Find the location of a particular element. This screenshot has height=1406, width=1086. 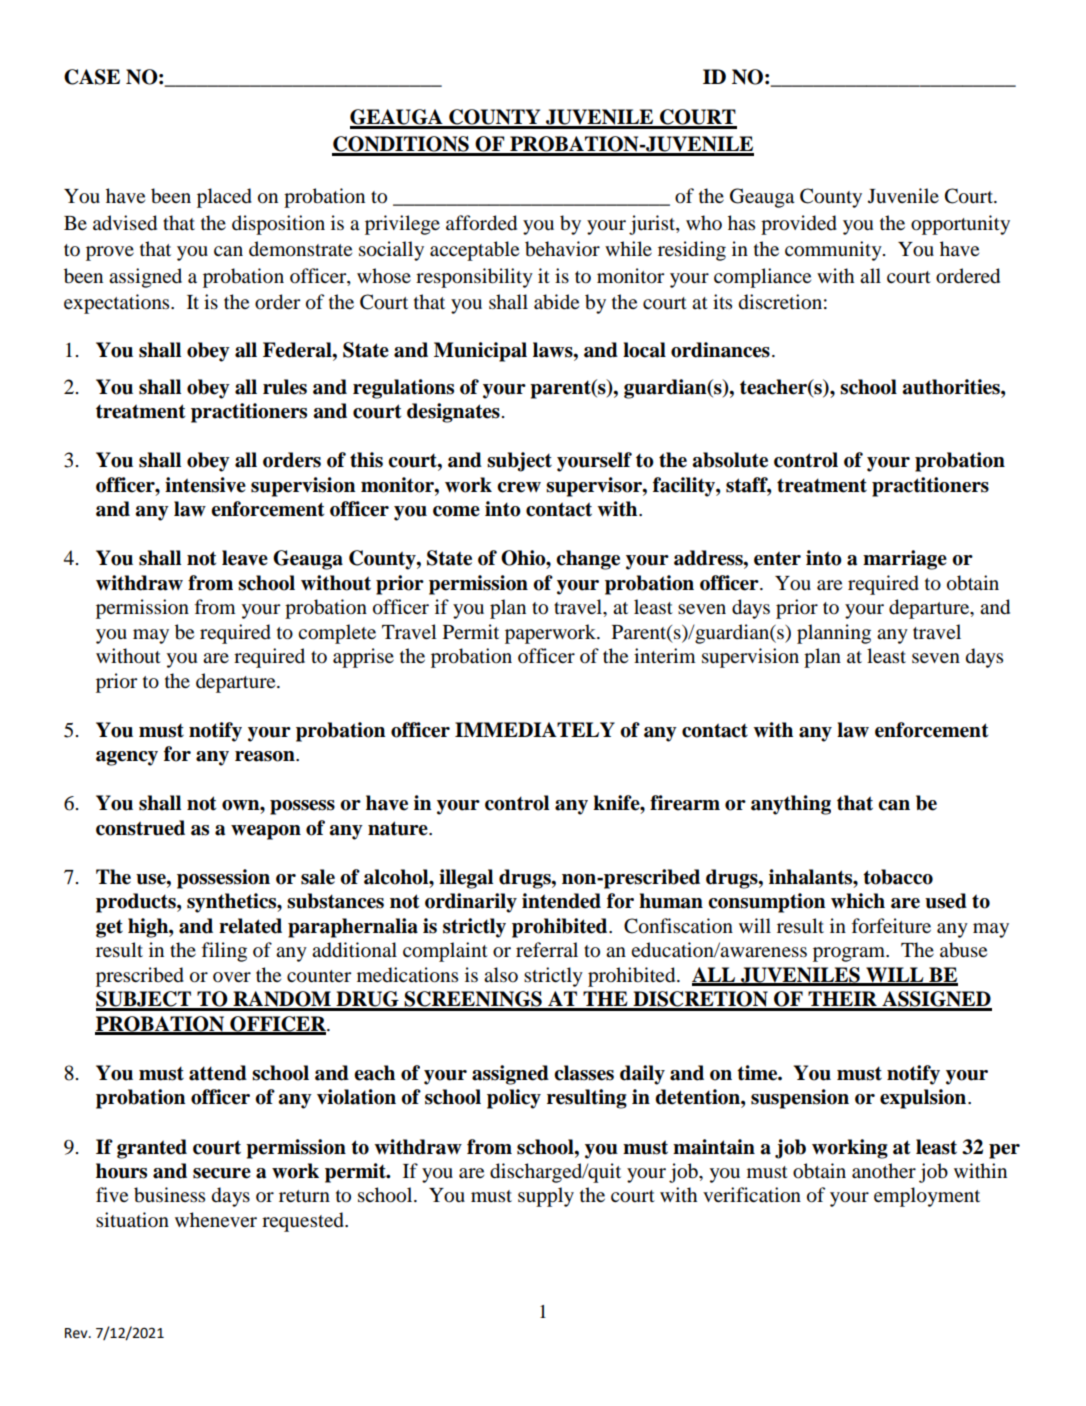

intended is located at coordinates (561, 901).
